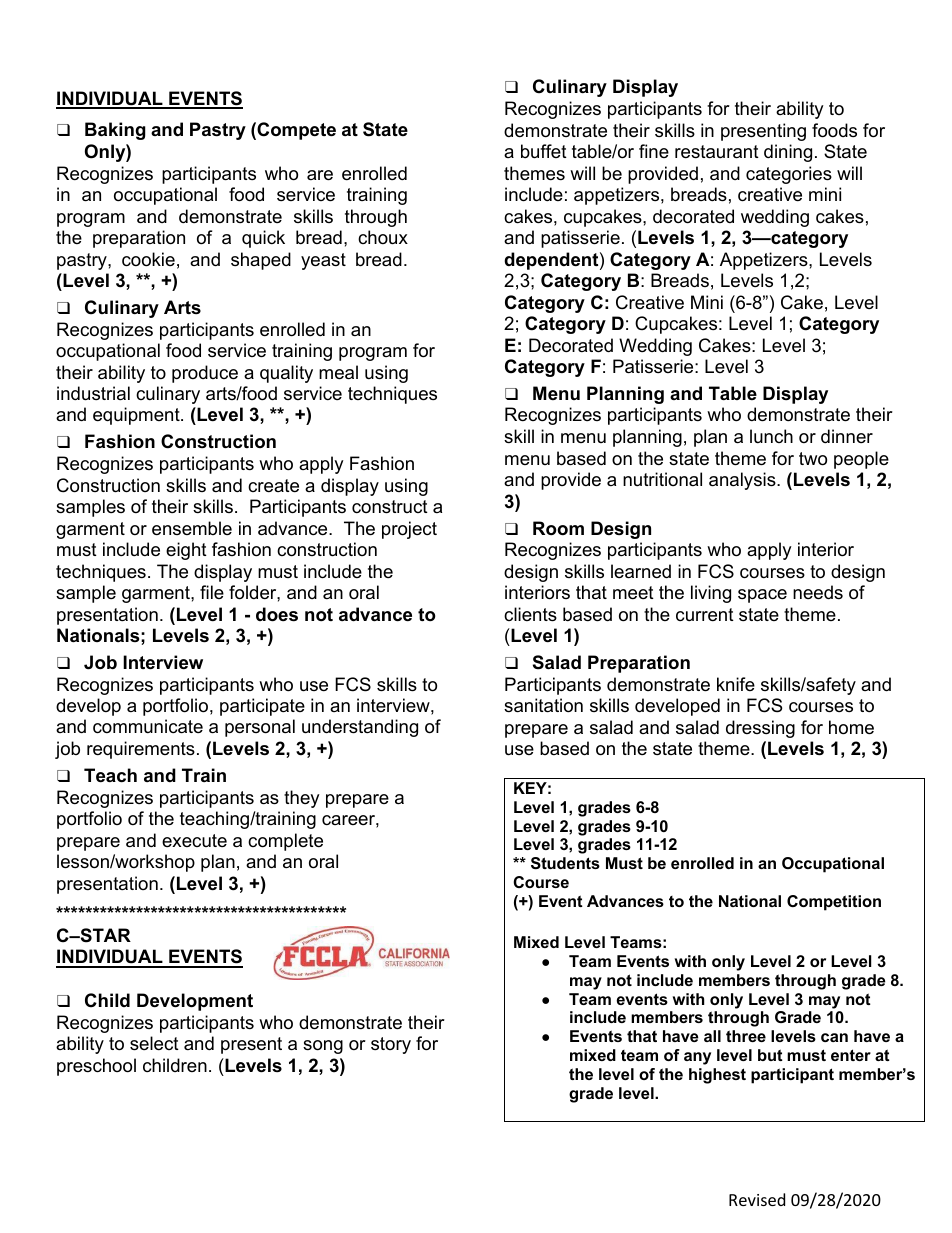  I want to click on Competition, so click(834, 903).
